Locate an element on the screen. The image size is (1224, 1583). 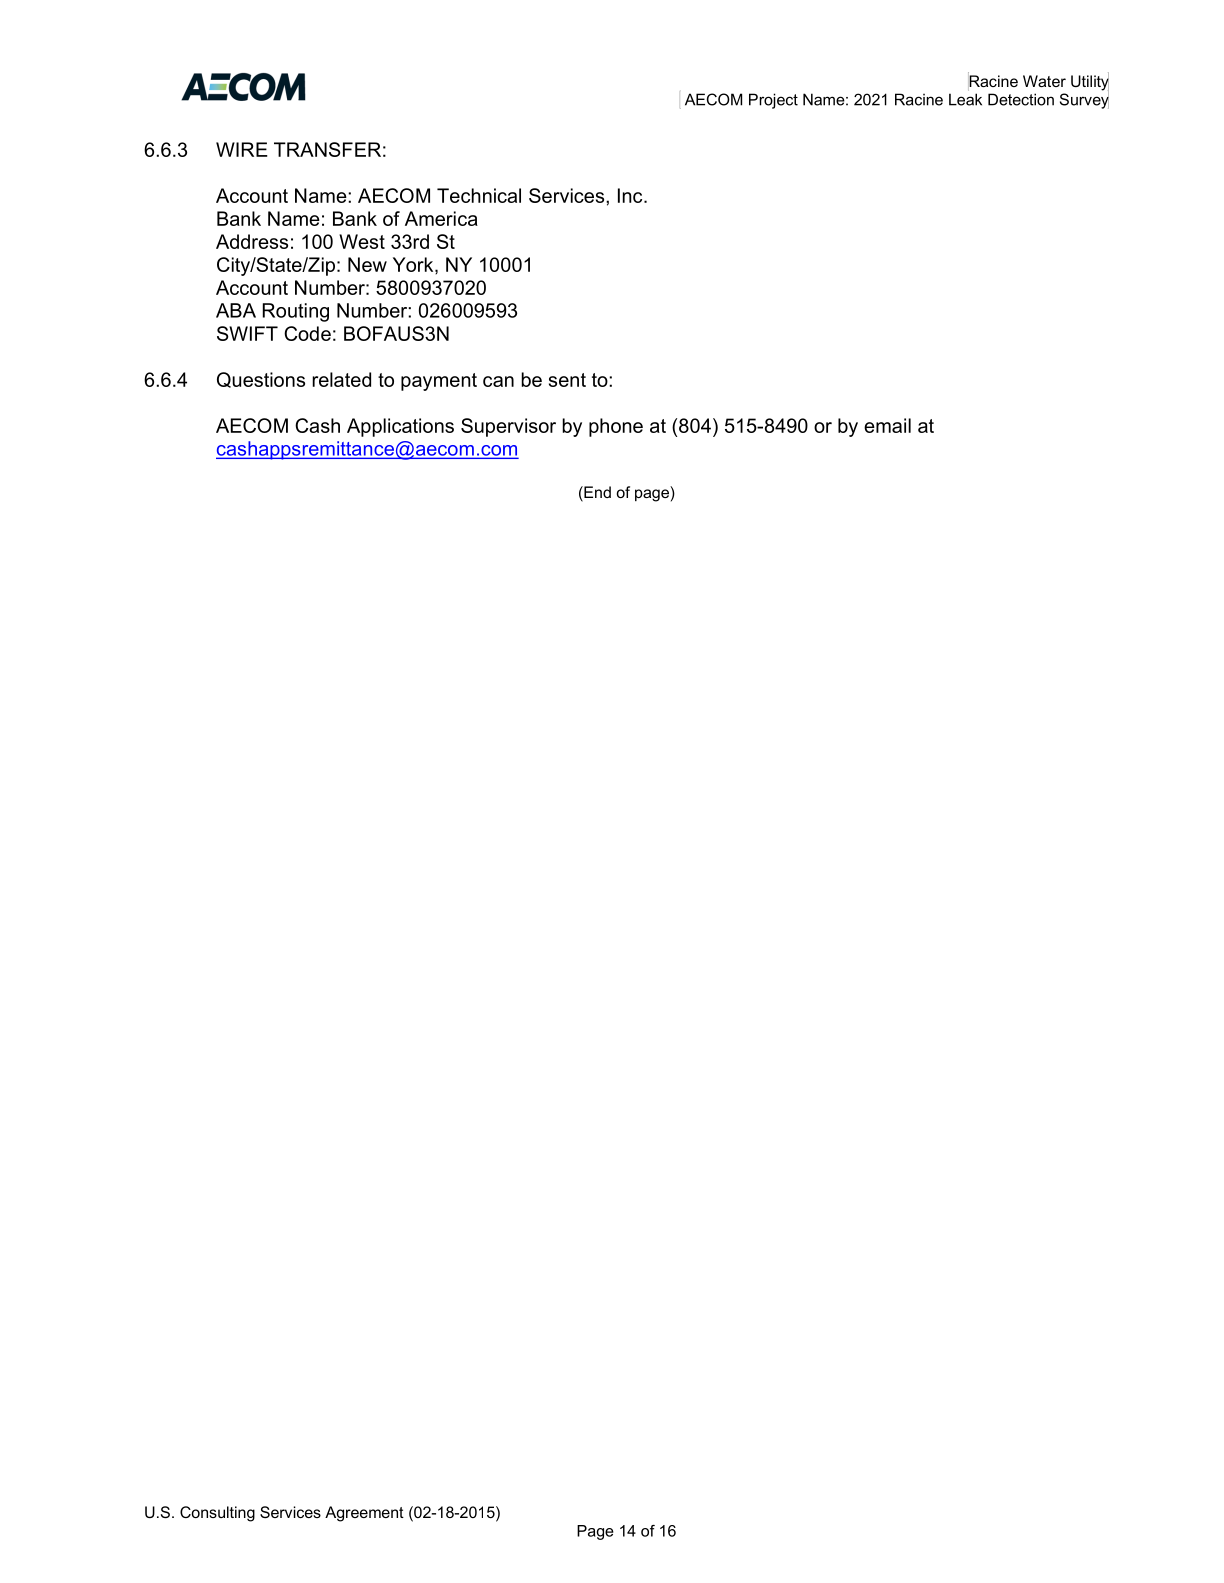
WIRE is located at coordinates (242, 149).
